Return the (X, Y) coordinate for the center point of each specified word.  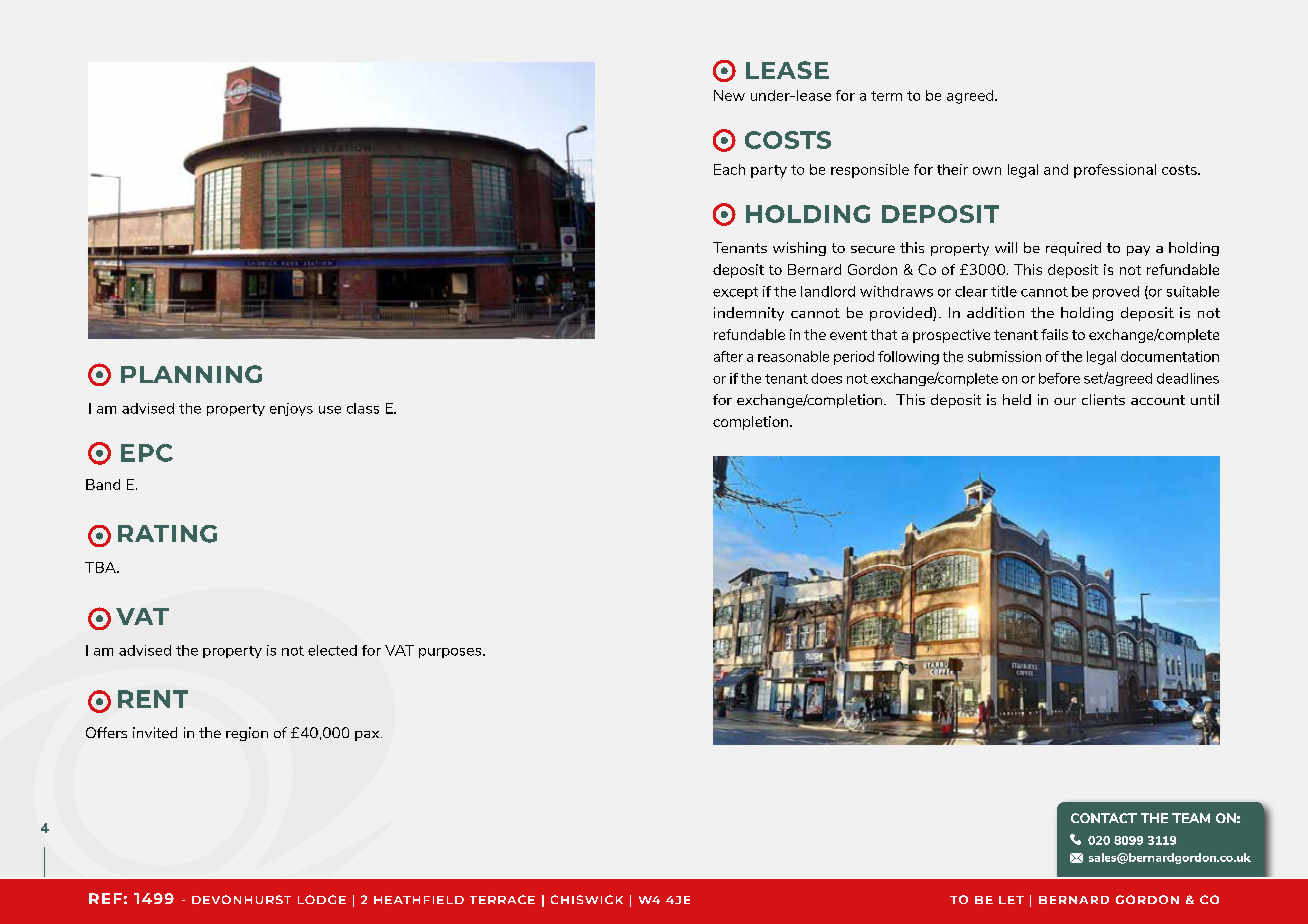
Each (729, 169)
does (826, 378)
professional (1115, 171)
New (729, 95)
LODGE (322, 899)
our (1065, 401)
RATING (167, 534)
